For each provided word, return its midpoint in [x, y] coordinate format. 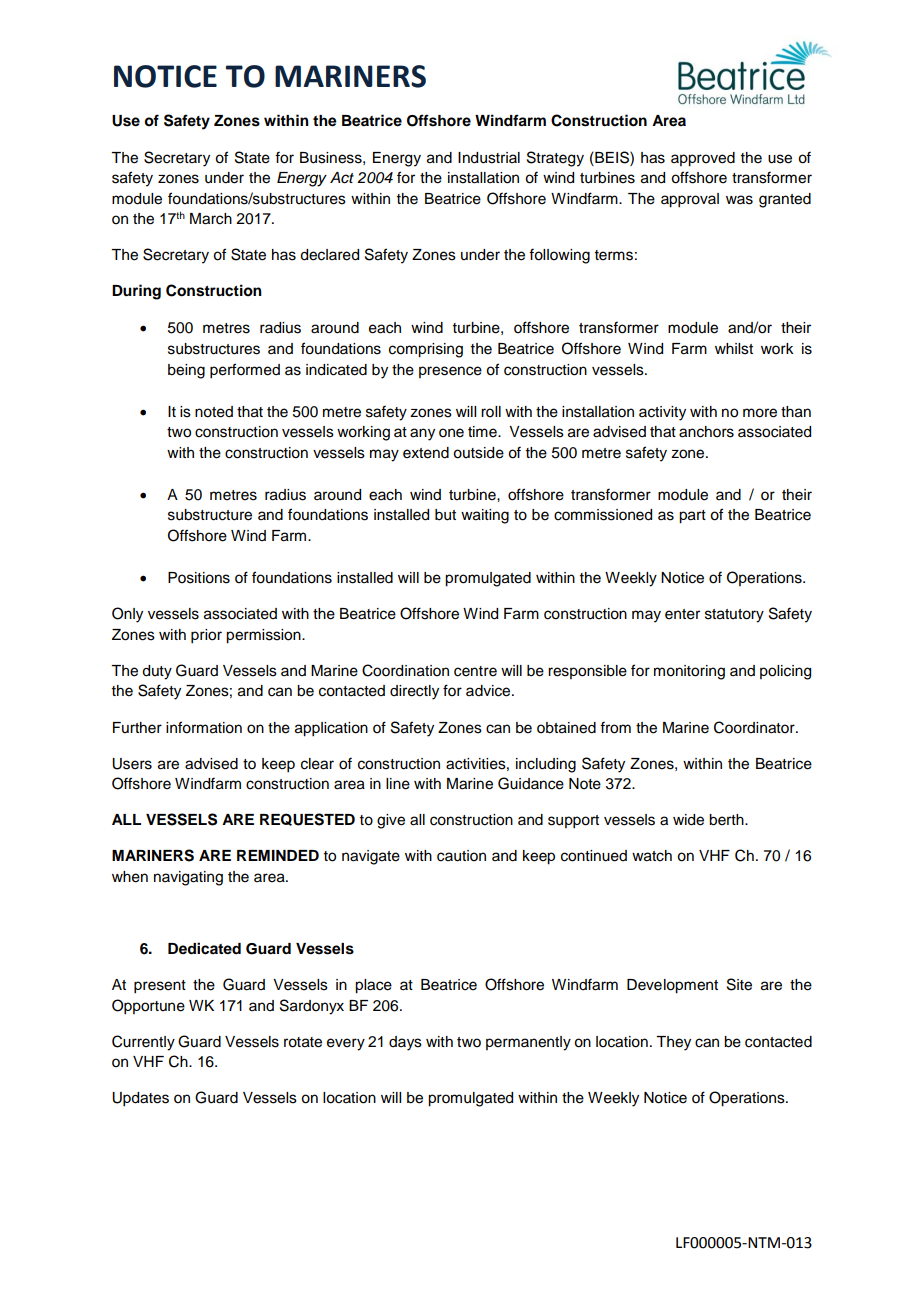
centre [475, 671]
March [211, 219]
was [739, 200]
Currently [143, 1043]
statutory [734, 616]
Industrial [489, 158]
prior [206, 636]
